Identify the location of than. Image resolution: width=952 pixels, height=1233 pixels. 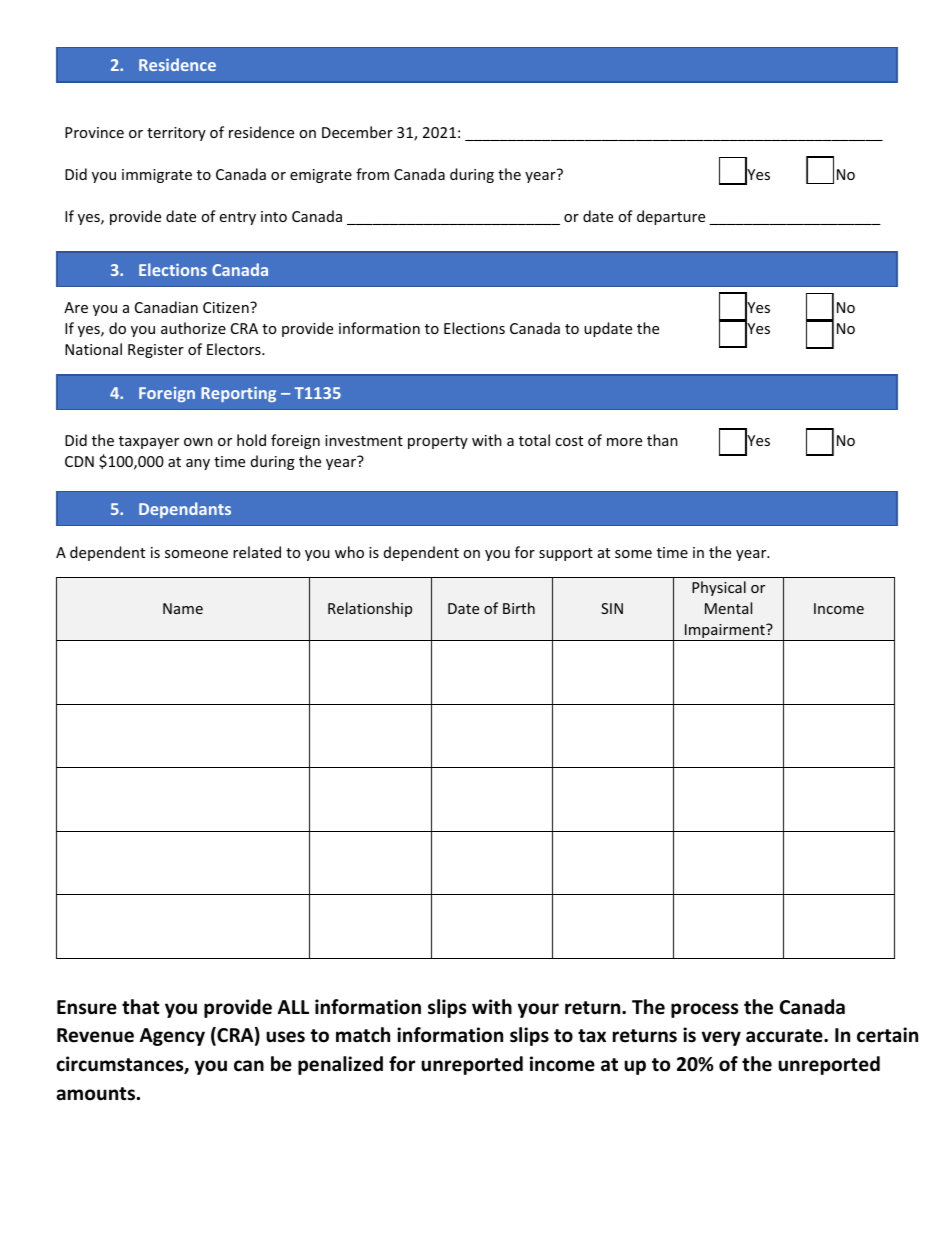
(662, 440).
